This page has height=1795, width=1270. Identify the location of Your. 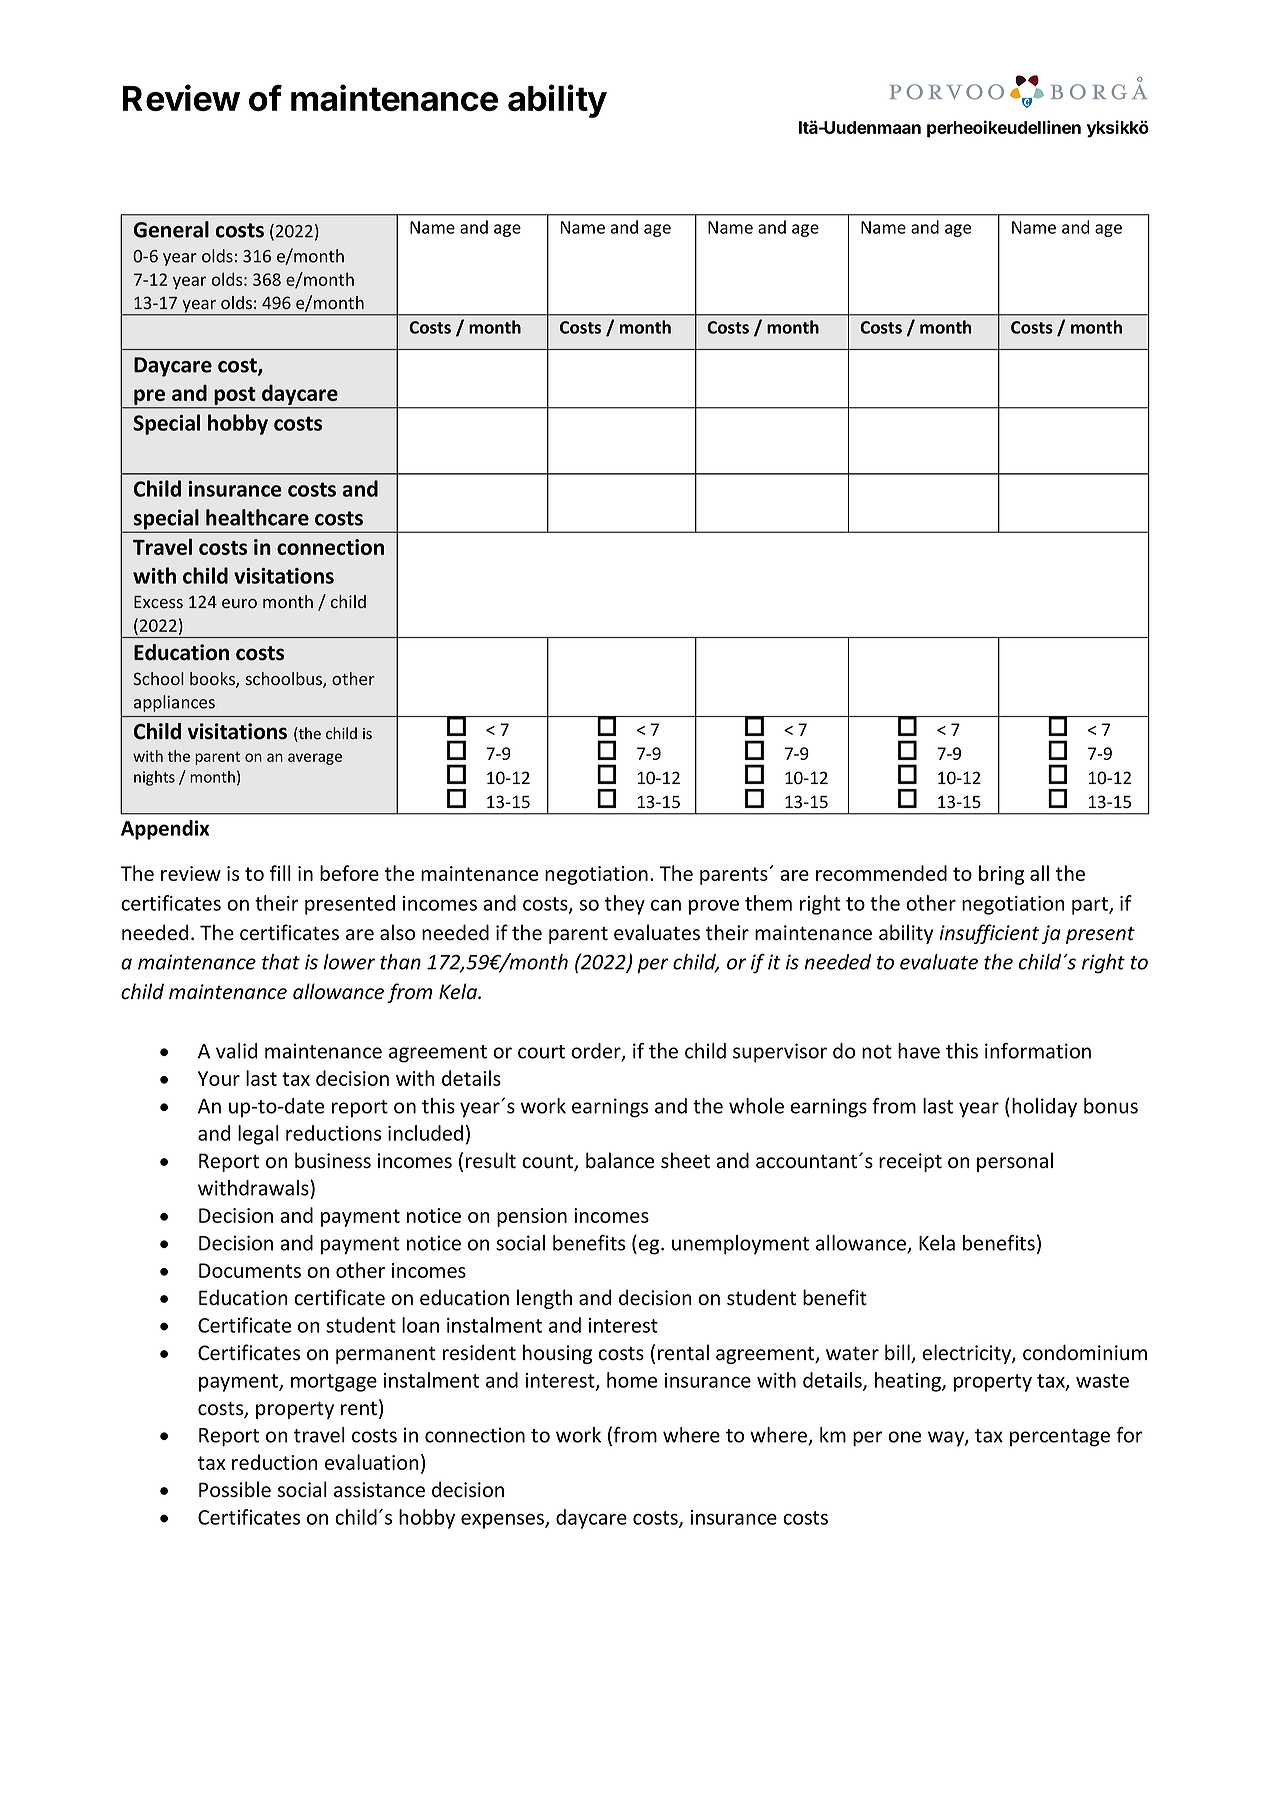
(219, 1078).
